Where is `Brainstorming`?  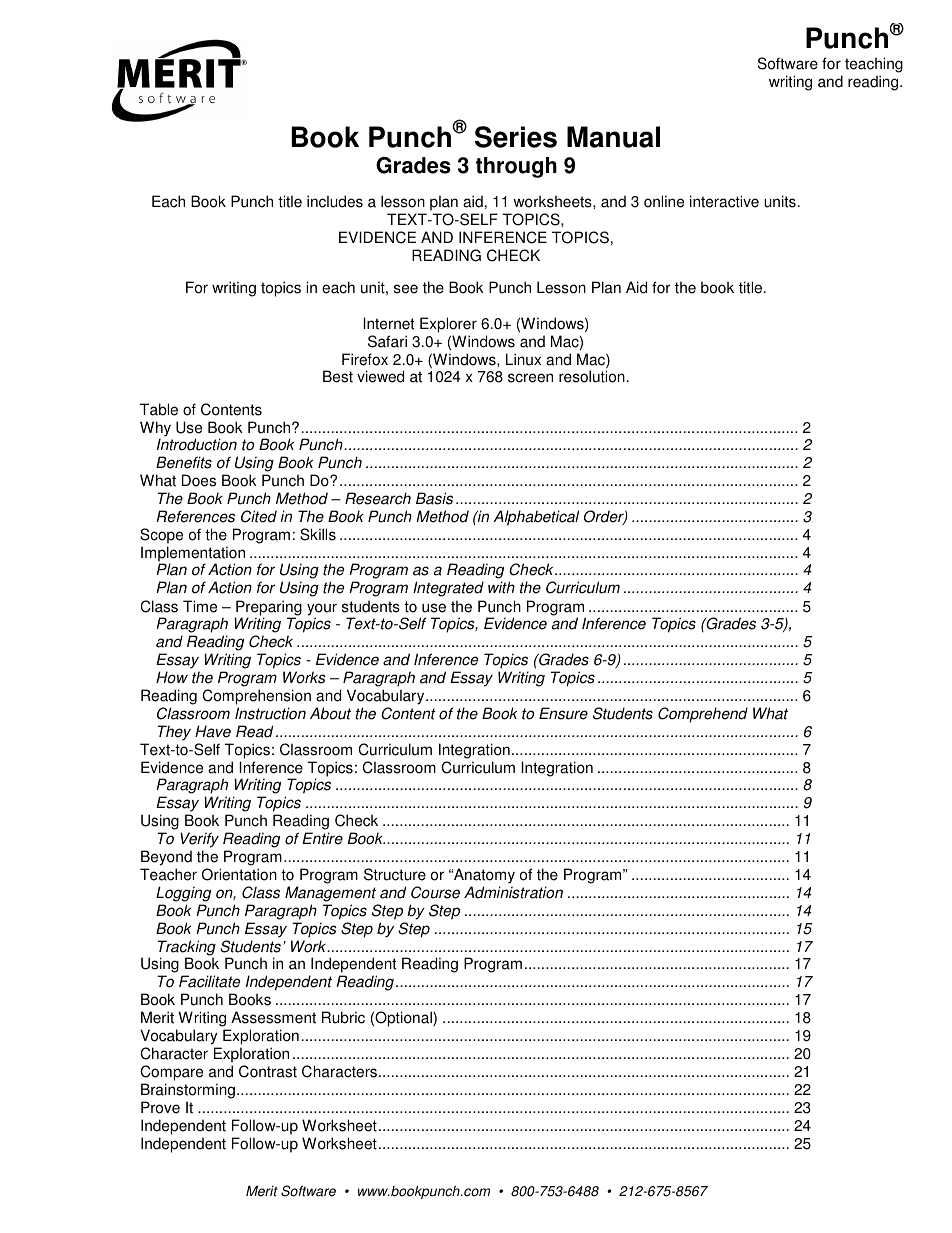
Brainstorming is located at coordinates (188, 1091).
